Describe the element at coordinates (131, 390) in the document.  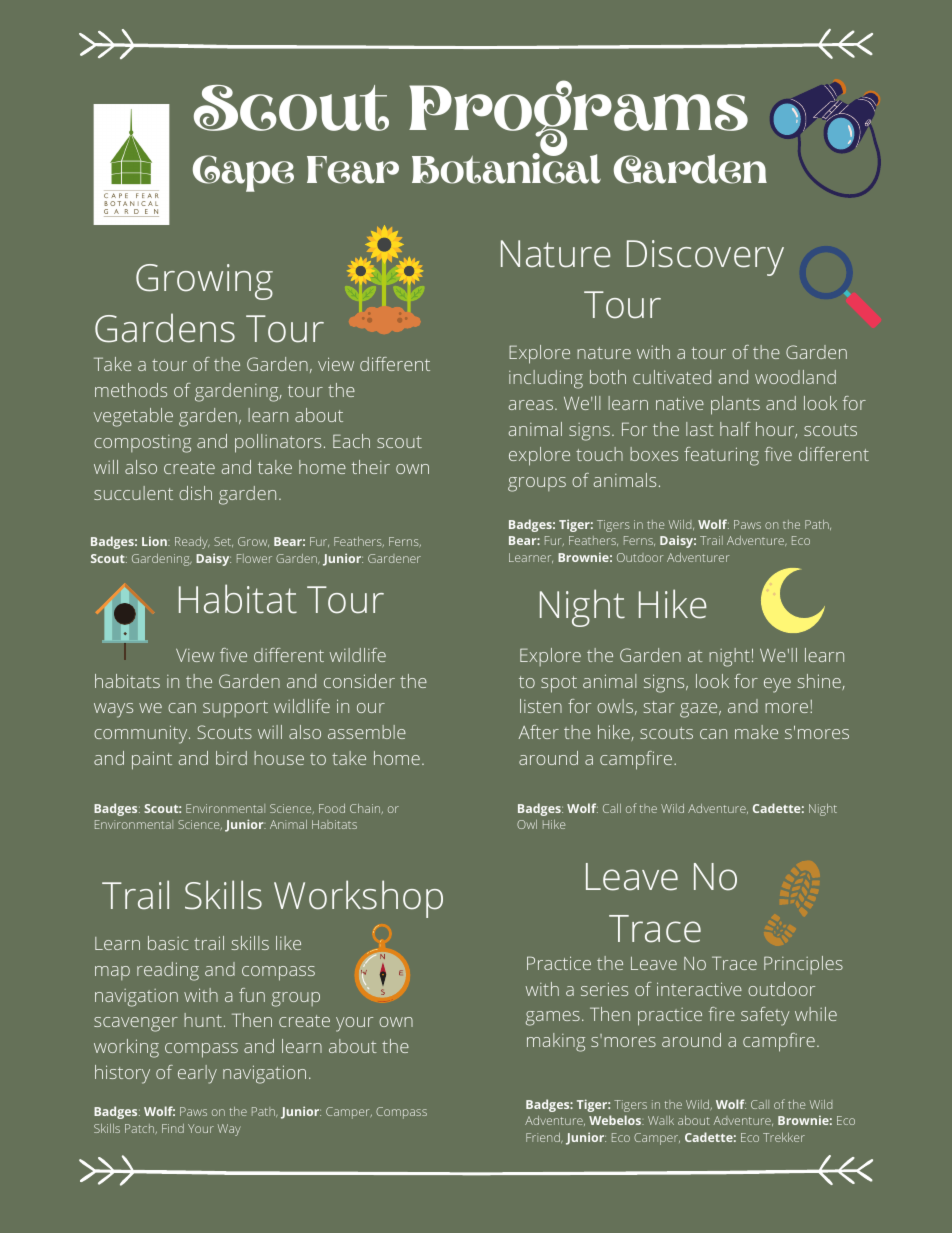
I see `methods` at that location.
